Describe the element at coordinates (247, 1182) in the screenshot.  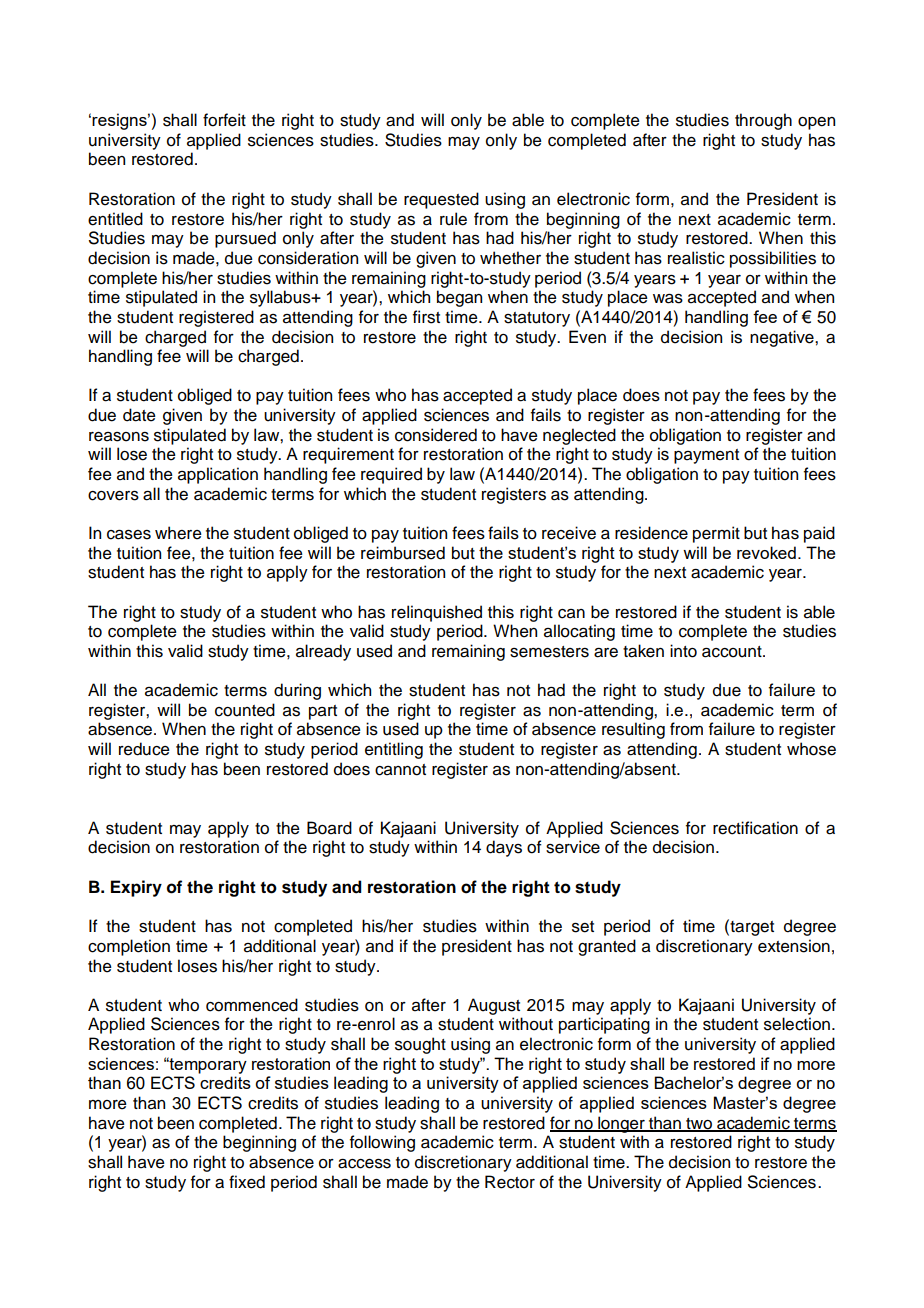
I see `fixed` at that location.
